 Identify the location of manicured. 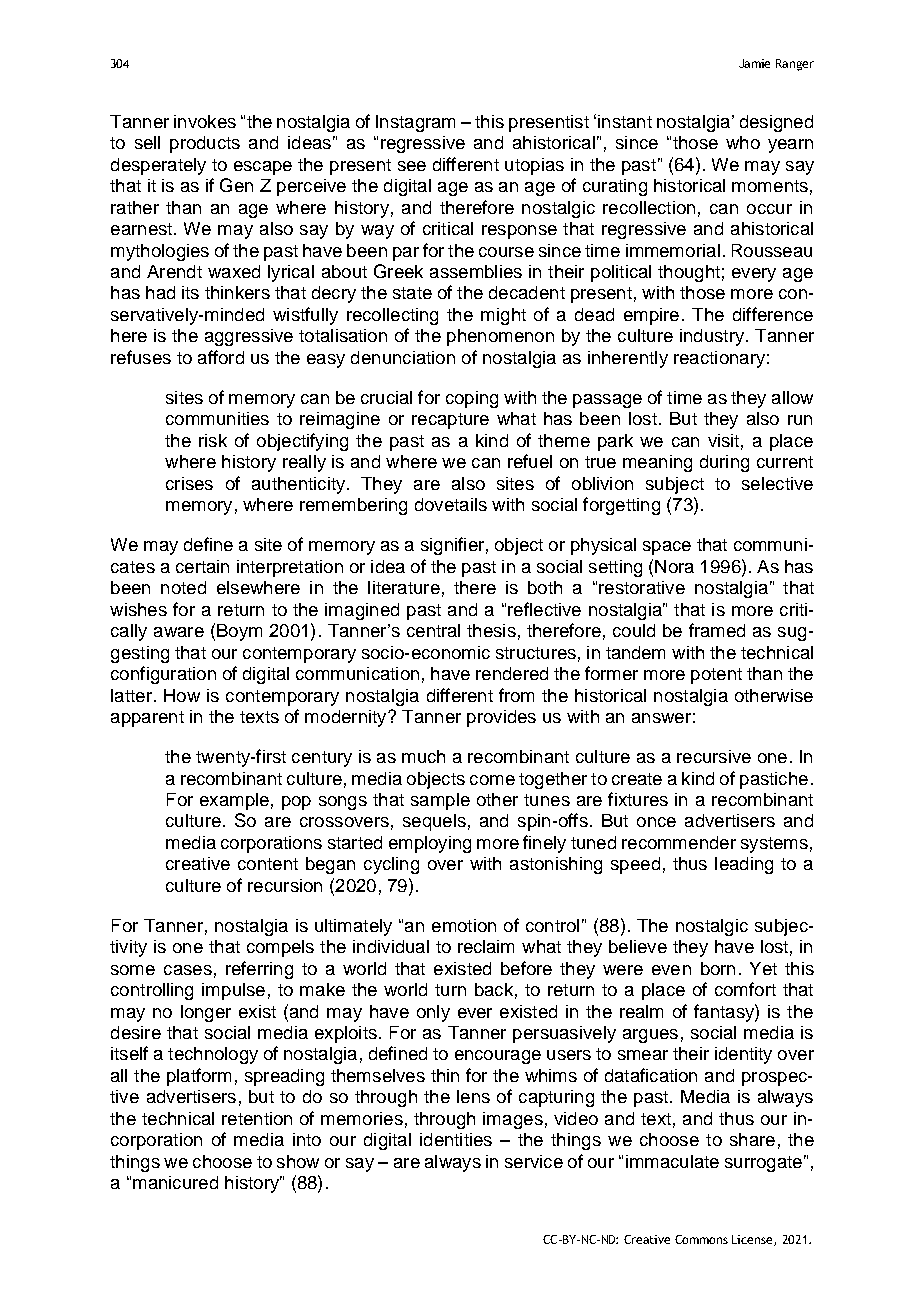
(175, 1182).
